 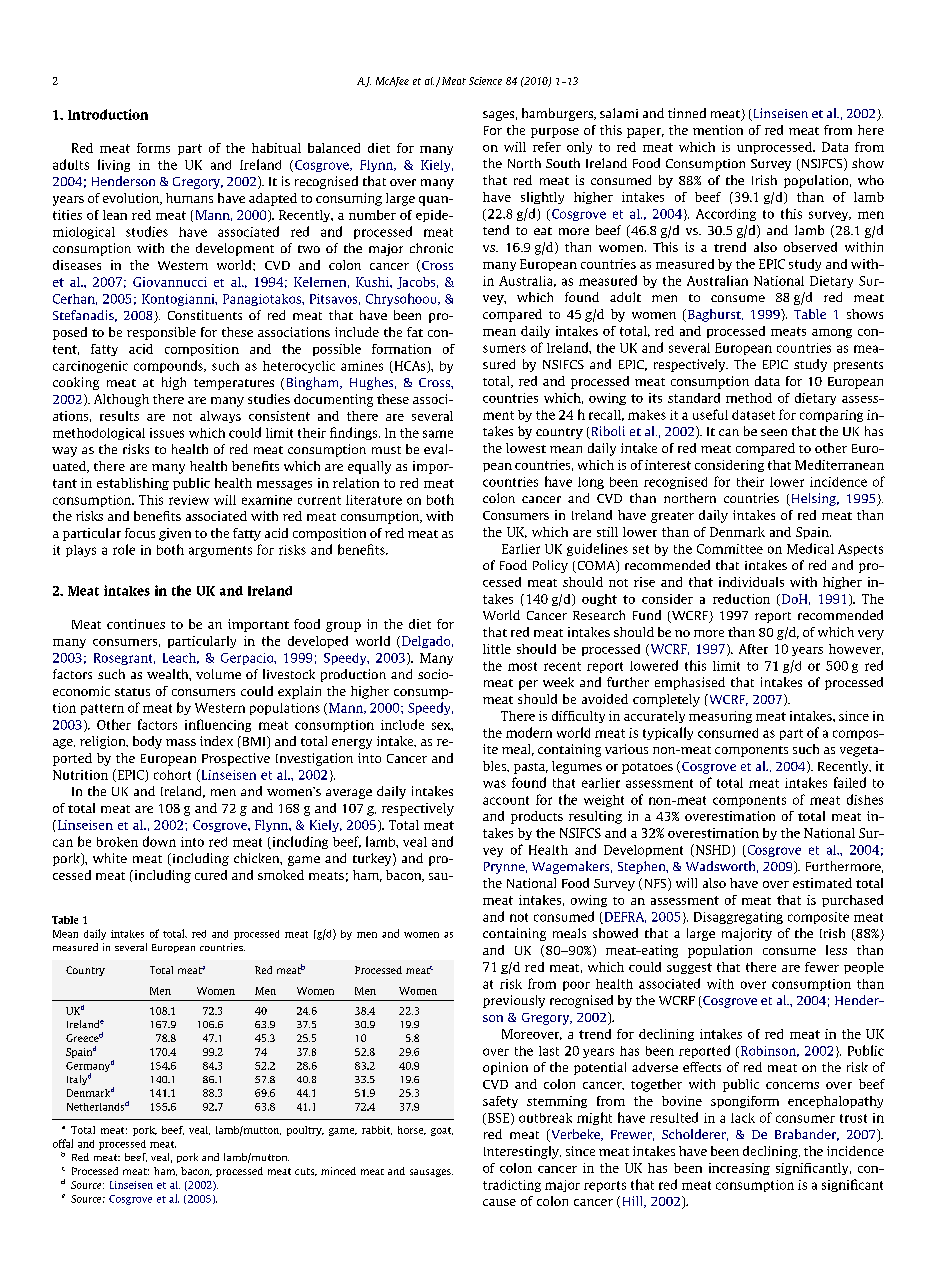 What do you see at coordinates (850, 782) in the page?
I see `failed` at bounding box center [850, 782].
